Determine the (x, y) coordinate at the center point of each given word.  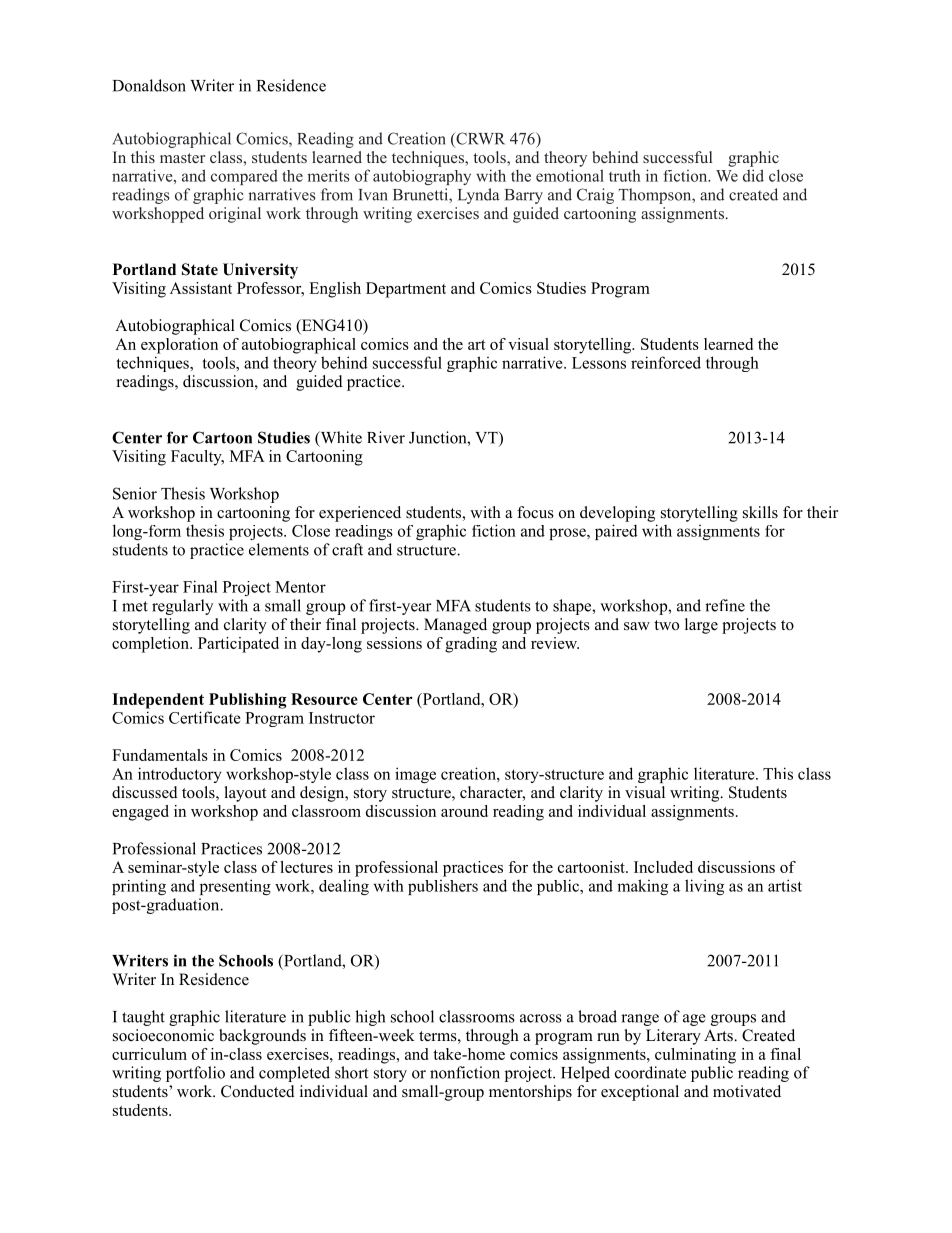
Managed (455, 626)
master (182, 158)
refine (725, 605)
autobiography (422, 177)
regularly (182, 607)
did (753, 175)
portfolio (195, 1074)
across (541, 1018)
